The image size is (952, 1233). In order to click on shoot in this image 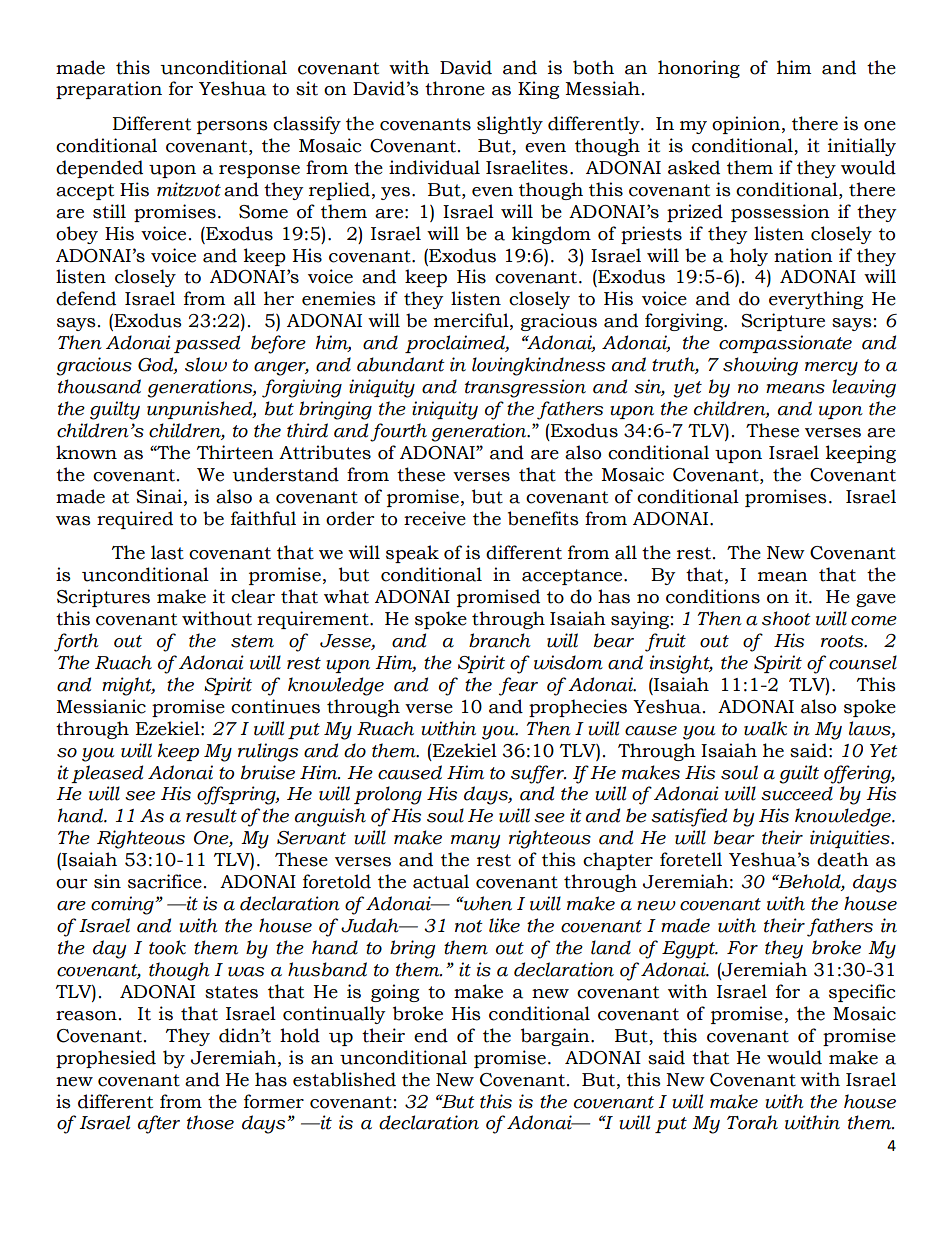, I will do `click(786, 618)`.
